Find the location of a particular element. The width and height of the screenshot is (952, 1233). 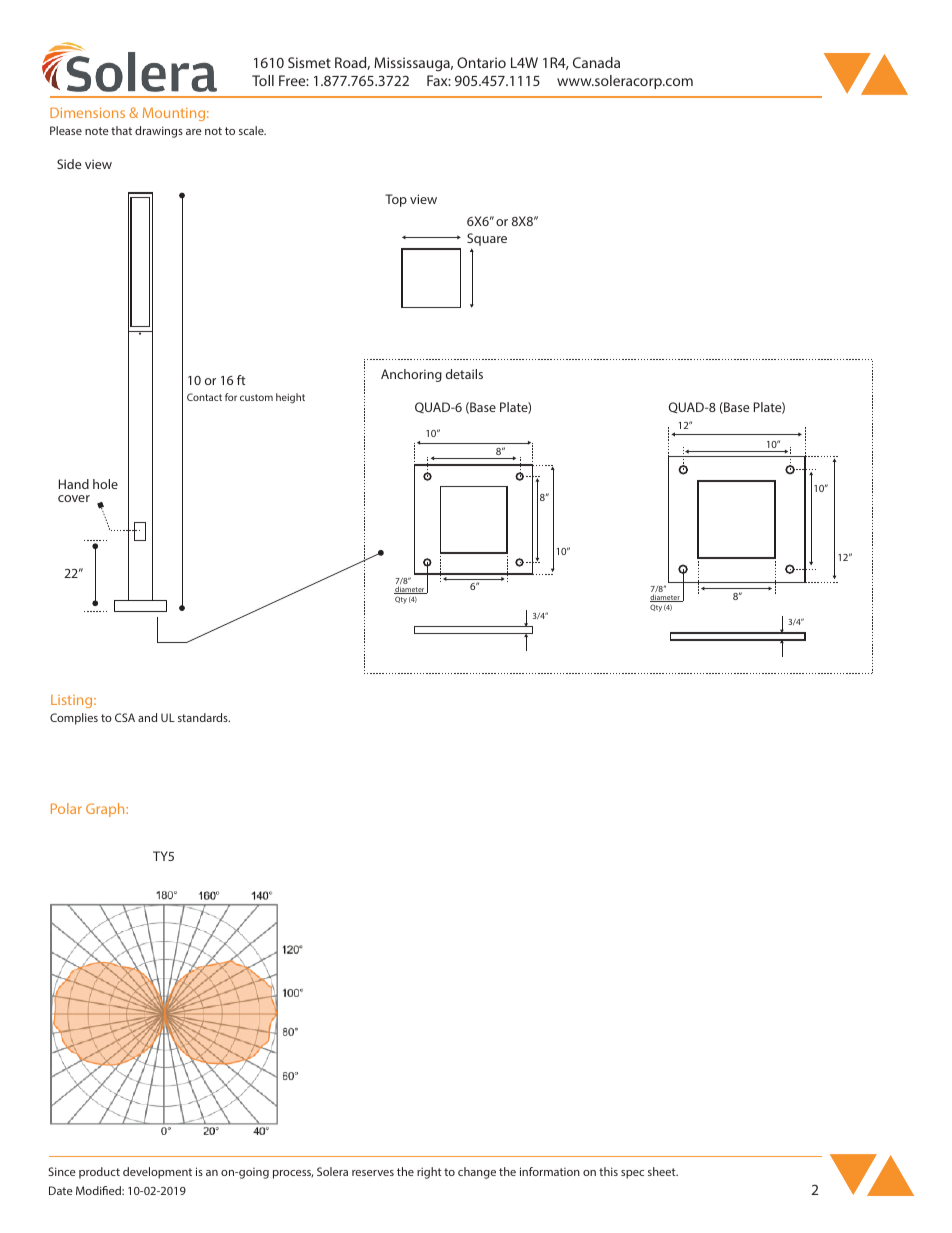

Graph is located at coordinates (106, 810).
